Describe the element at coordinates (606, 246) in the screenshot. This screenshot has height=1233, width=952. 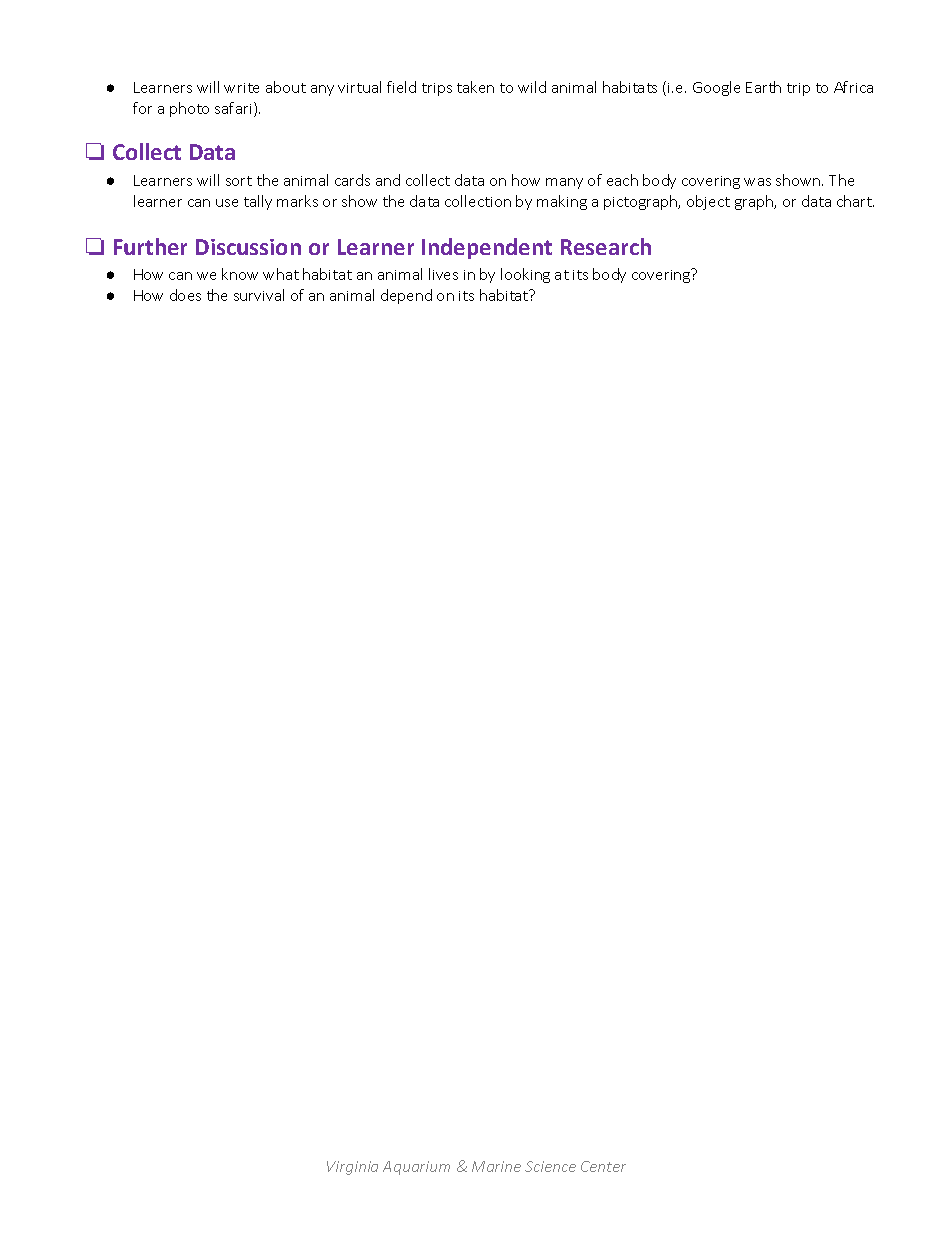
I see `Research` at that location.
